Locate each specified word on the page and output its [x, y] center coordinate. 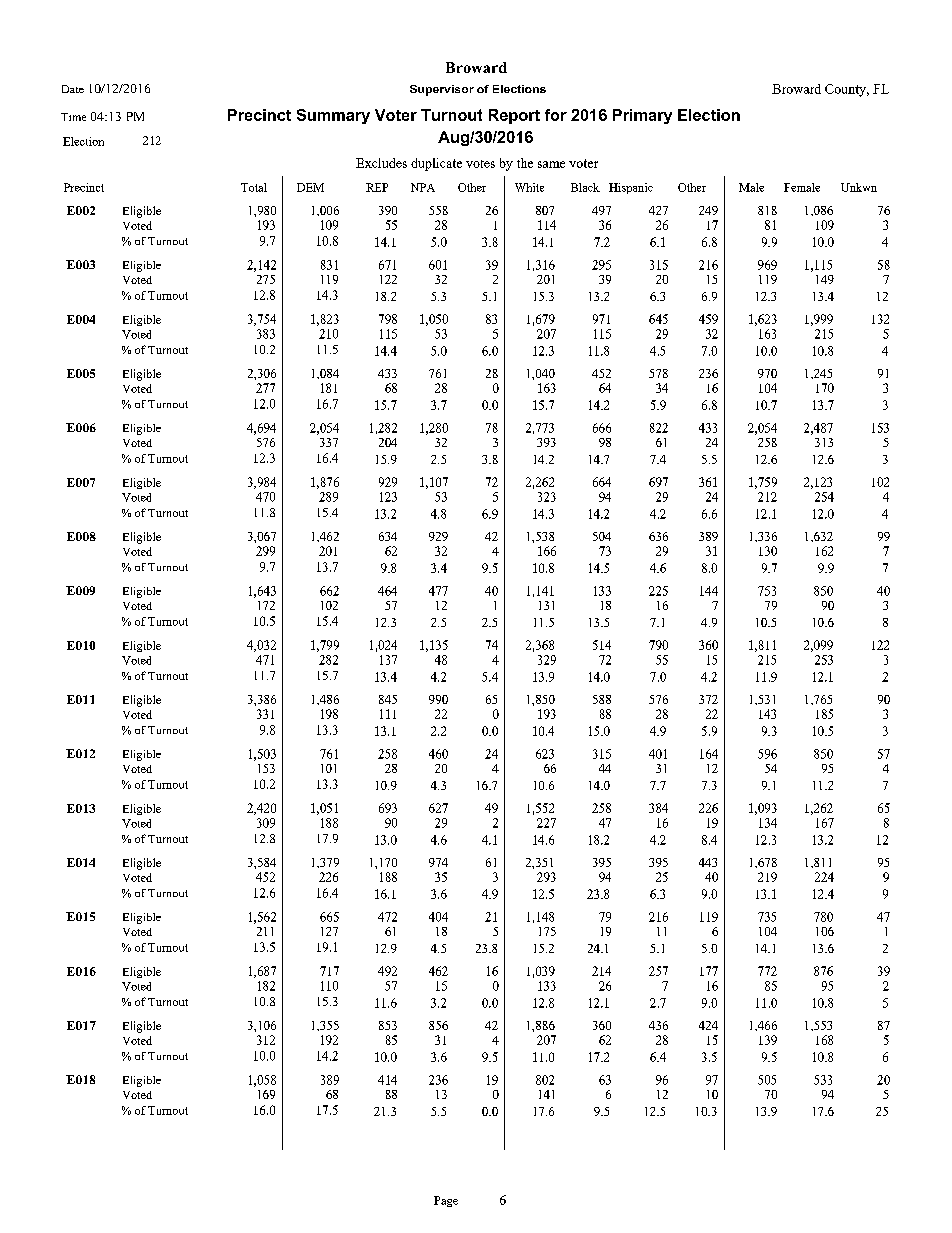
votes [480, 164]
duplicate [436, 164]
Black [585, 187]
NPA [423, 187]
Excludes [381, 163]
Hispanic [631, 188]
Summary [333, 116]
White [529, 187]
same [551, 164]
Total [254, 187]
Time [73, 117]
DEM [310, 187]
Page [446, 1201]
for [556, 115]
